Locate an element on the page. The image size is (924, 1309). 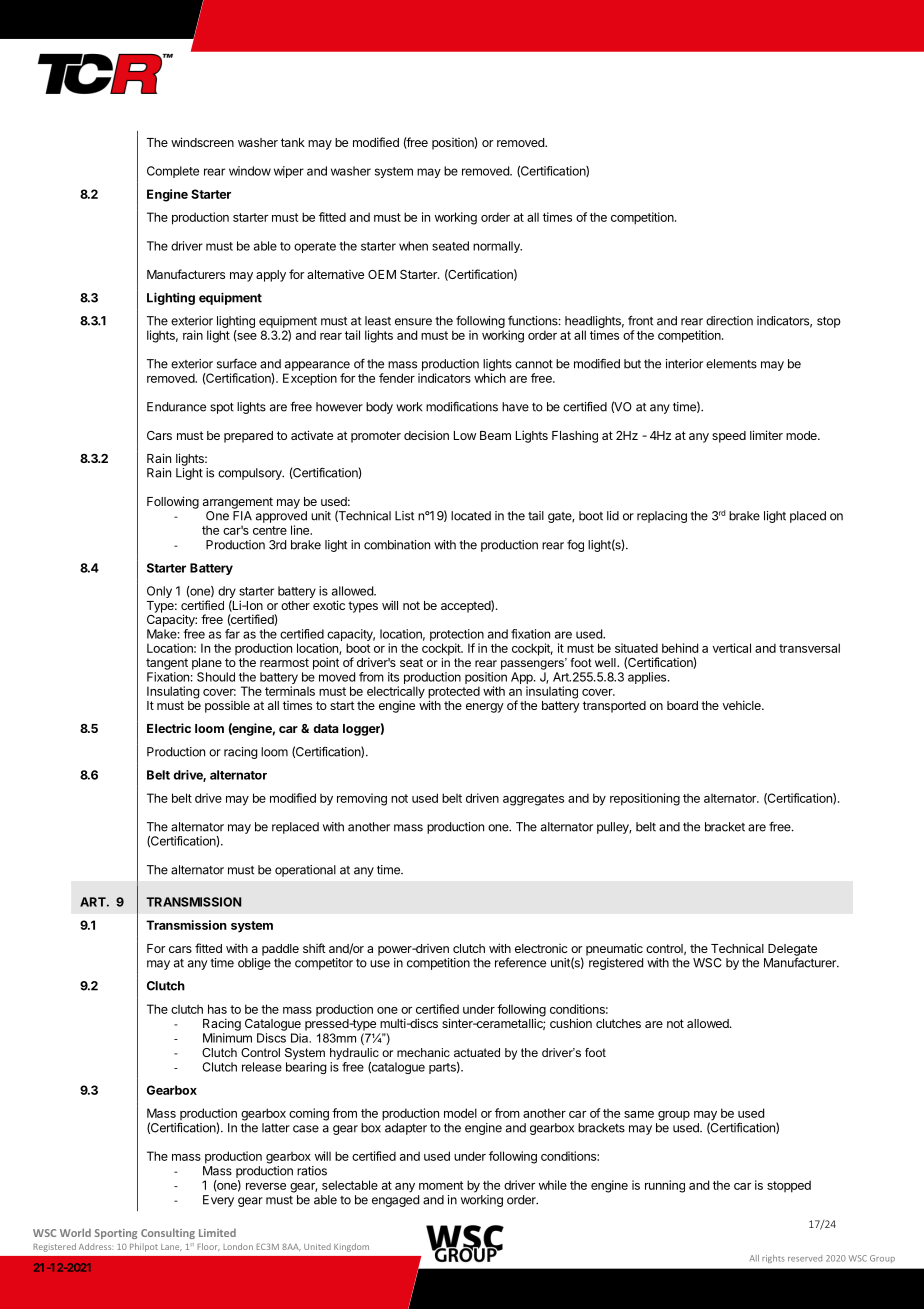
when is located at coordinates (413, 246).
